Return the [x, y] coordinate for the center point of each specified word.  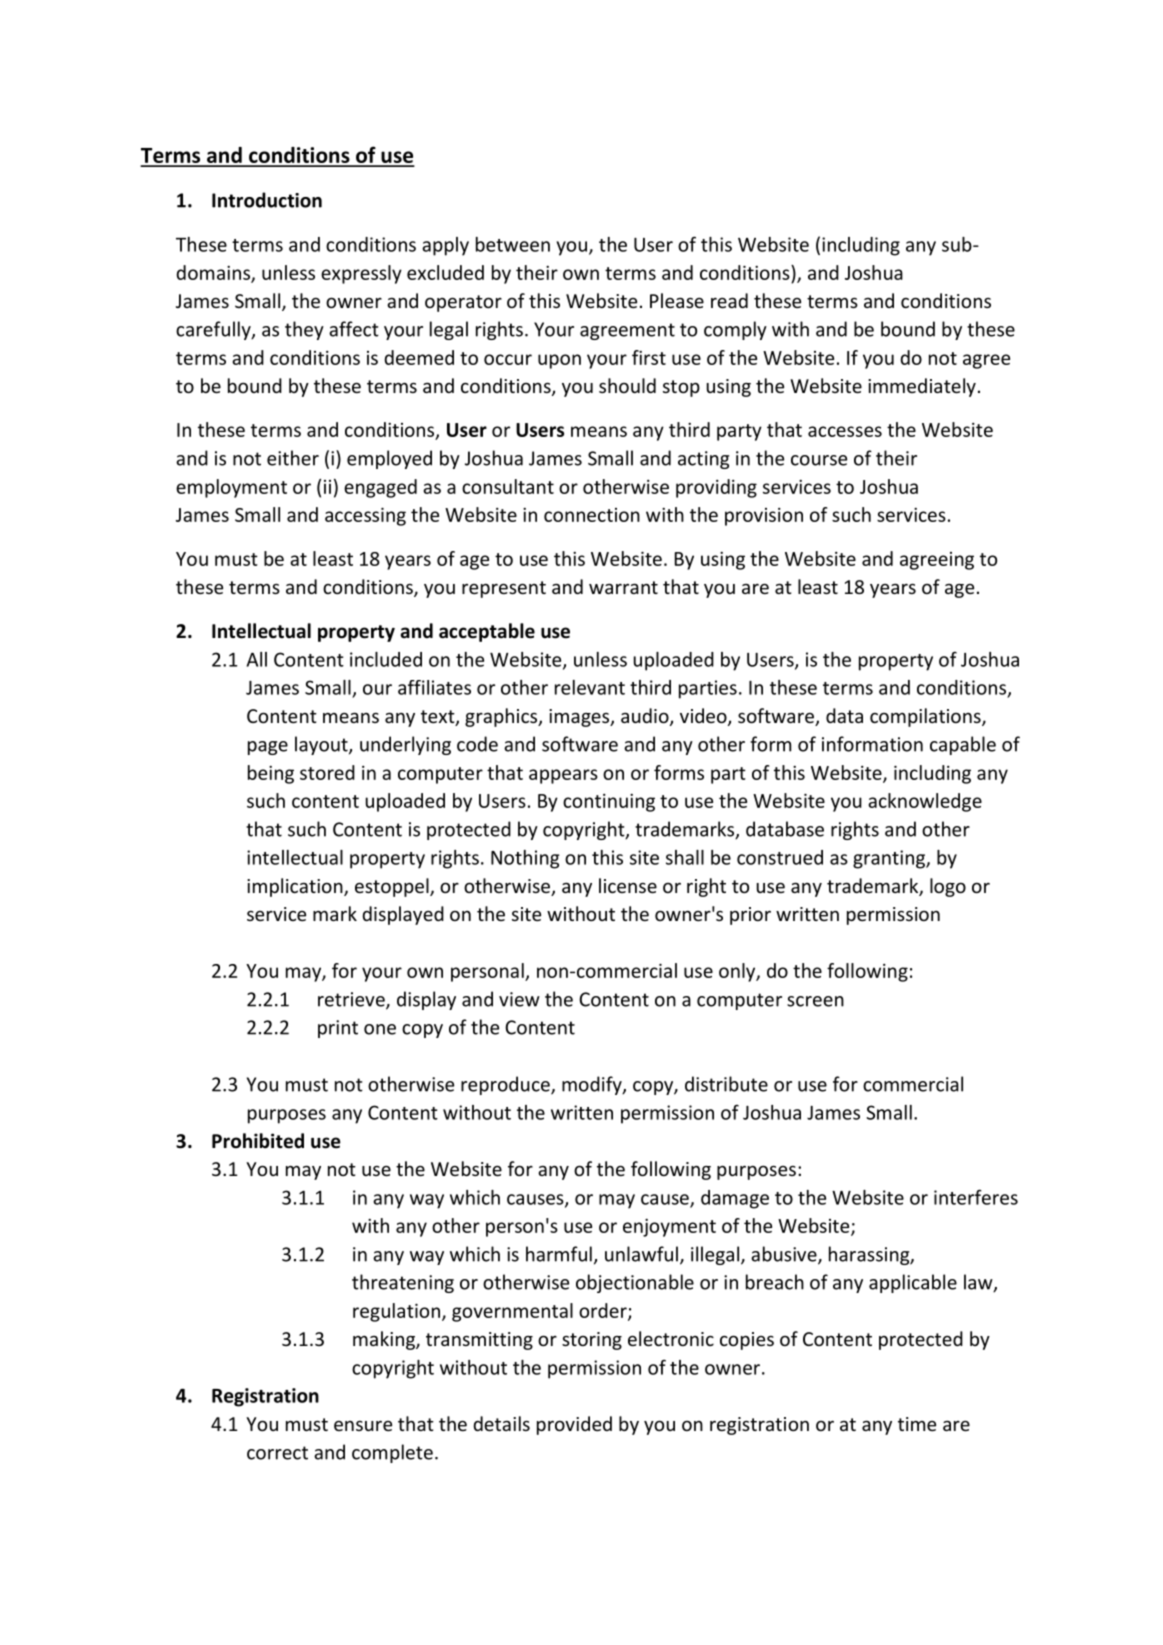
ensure [363, 1425]
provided [574, 1425]
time [917, 1424]
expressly [361, 274]
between [513, 244]
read [729, 300]
